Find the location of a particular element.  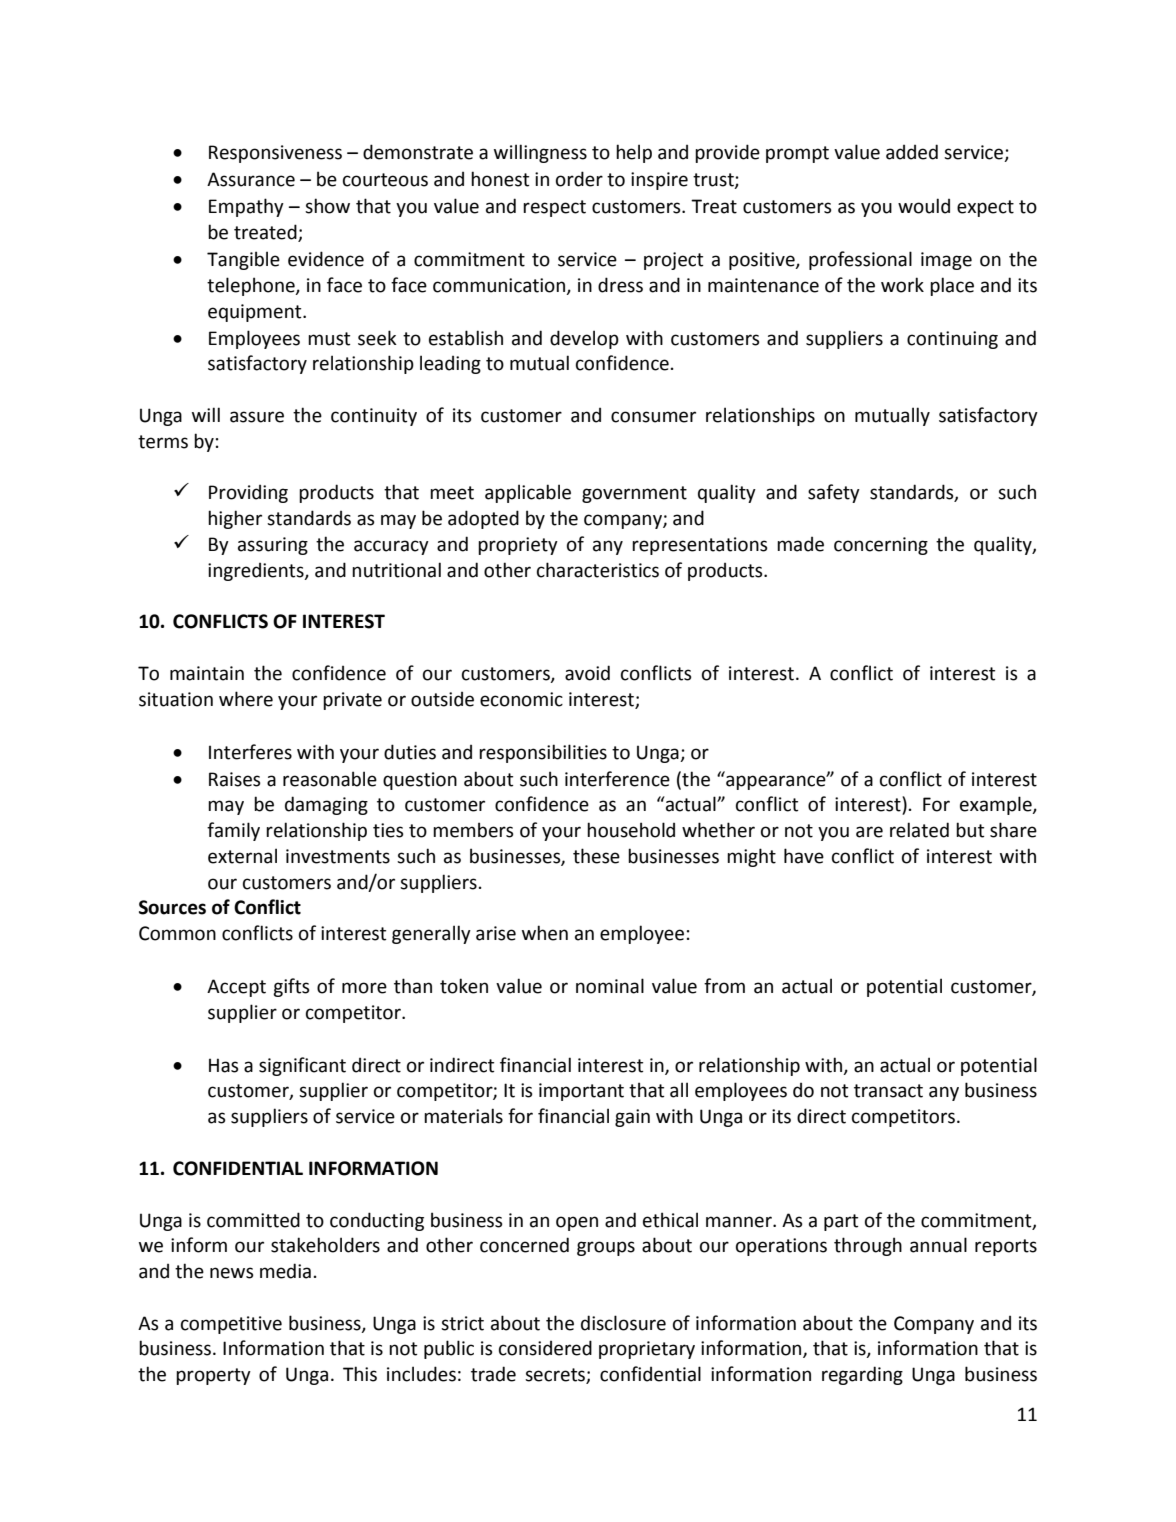

related is located at coordinates (919, 830).
